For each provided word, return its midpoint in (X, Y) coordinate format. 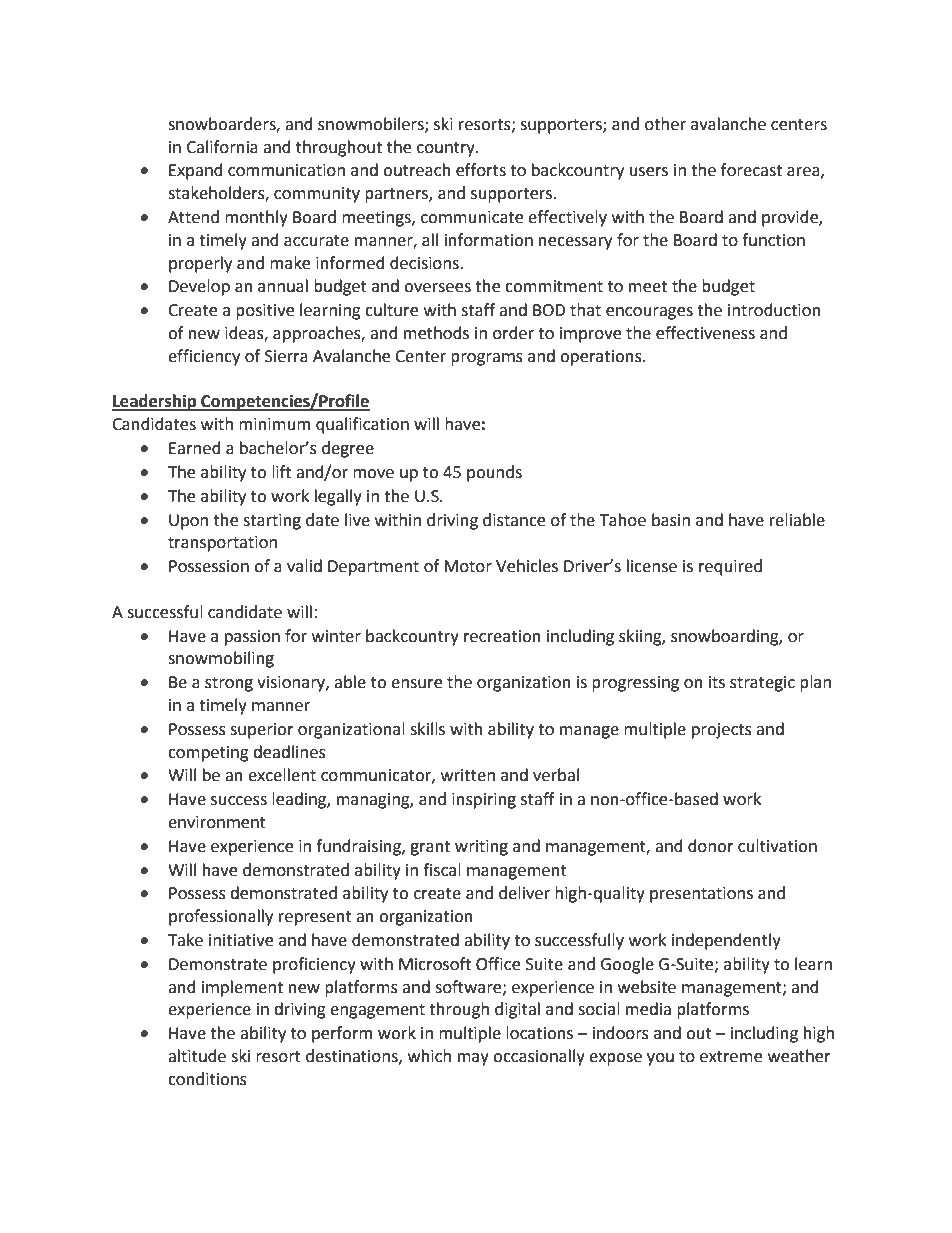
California (222, 147)
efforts (481, 170)
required (730, 567)
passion (252, 638)
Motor (468, 566)
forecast (751, 170)
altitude (197, 1056)
